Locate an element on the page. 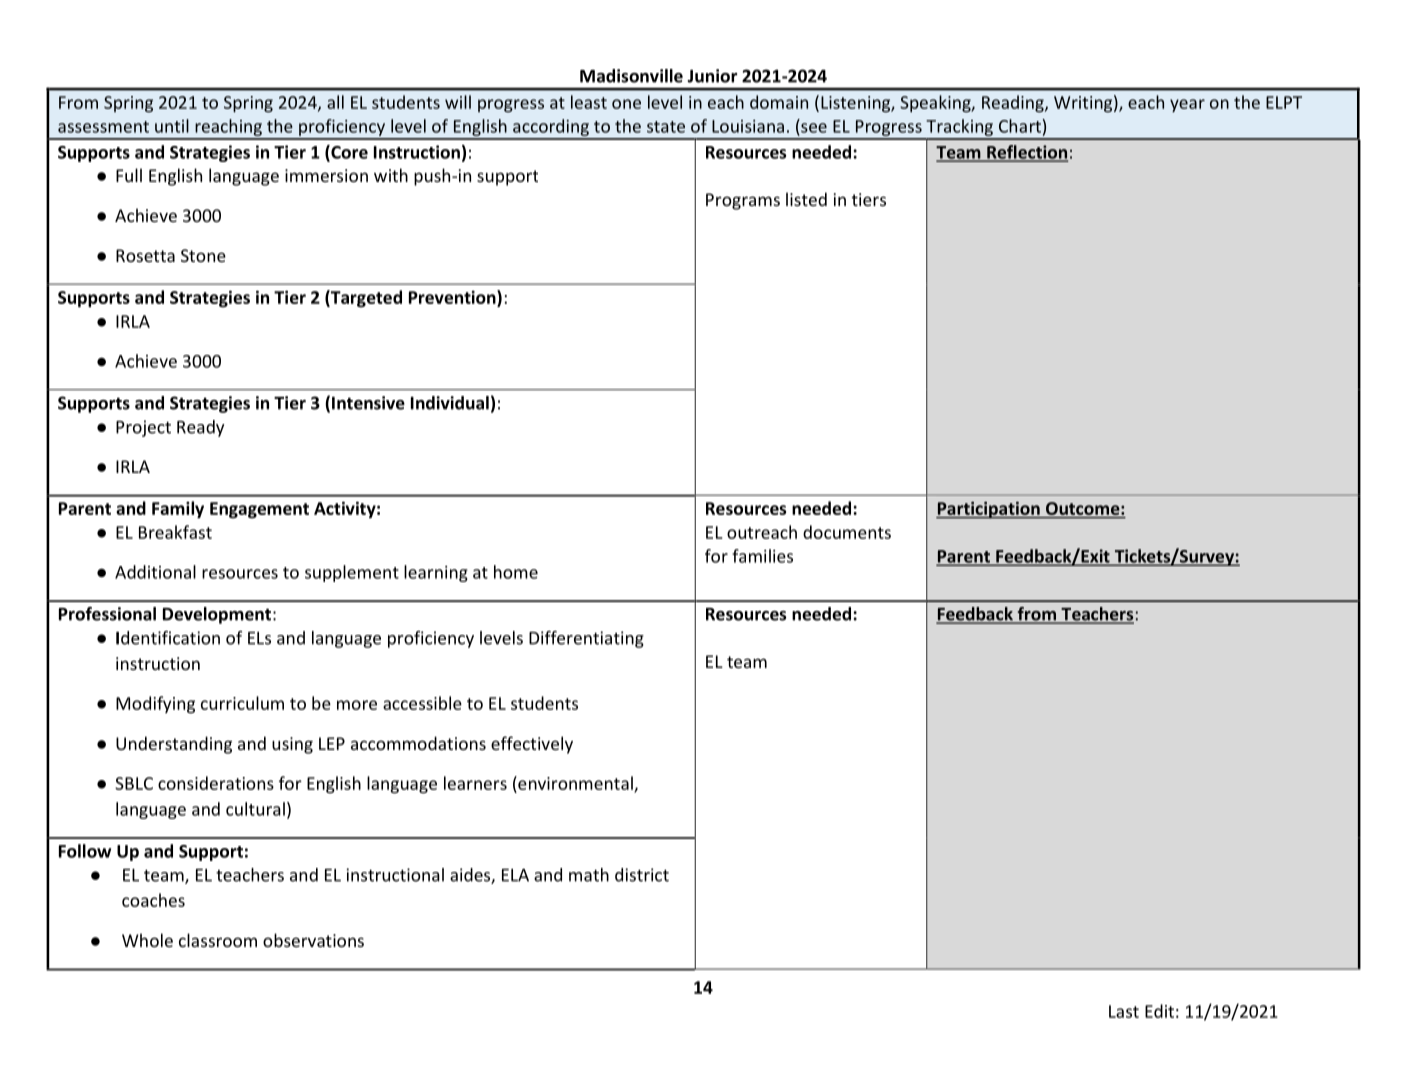 This image has width=1406, height=1087. Breakfast is located at coordinates (175, 532).
